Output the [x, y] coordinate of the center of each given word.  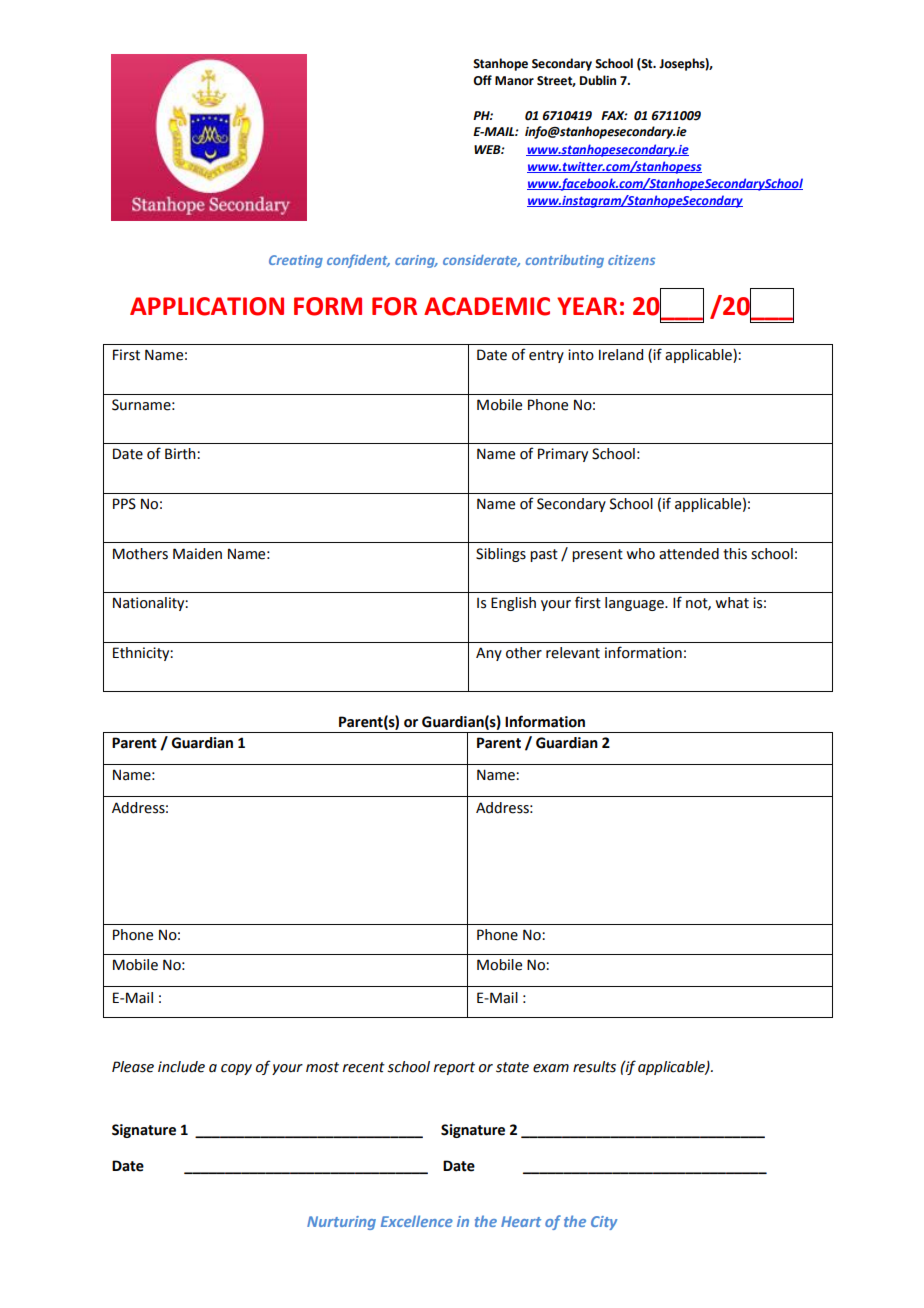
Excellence [417, 1221]
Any [489, 654]
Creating [296, 261]
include [181, 1067]
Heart [521, 1221]
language [635, 604]
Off [482, 80]
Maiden [197, 554]
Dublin [598, 80]
